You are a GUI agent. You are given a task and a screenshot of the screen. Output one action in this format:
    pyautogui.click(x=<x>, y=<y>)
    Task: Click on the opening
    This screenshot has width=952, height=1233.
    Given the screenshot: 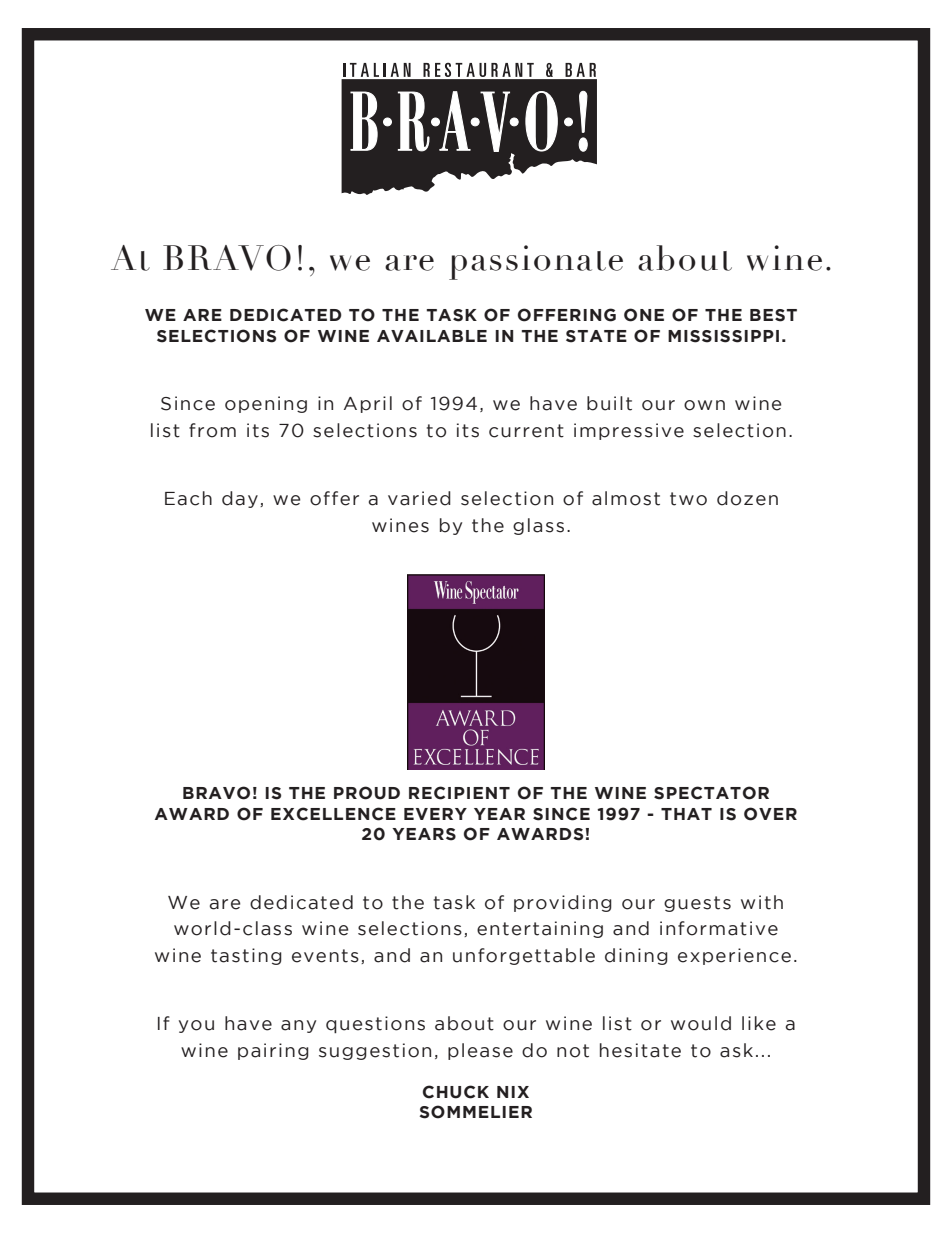 What is the action you would take?
    pyautogui.click(x=266, y=404)
